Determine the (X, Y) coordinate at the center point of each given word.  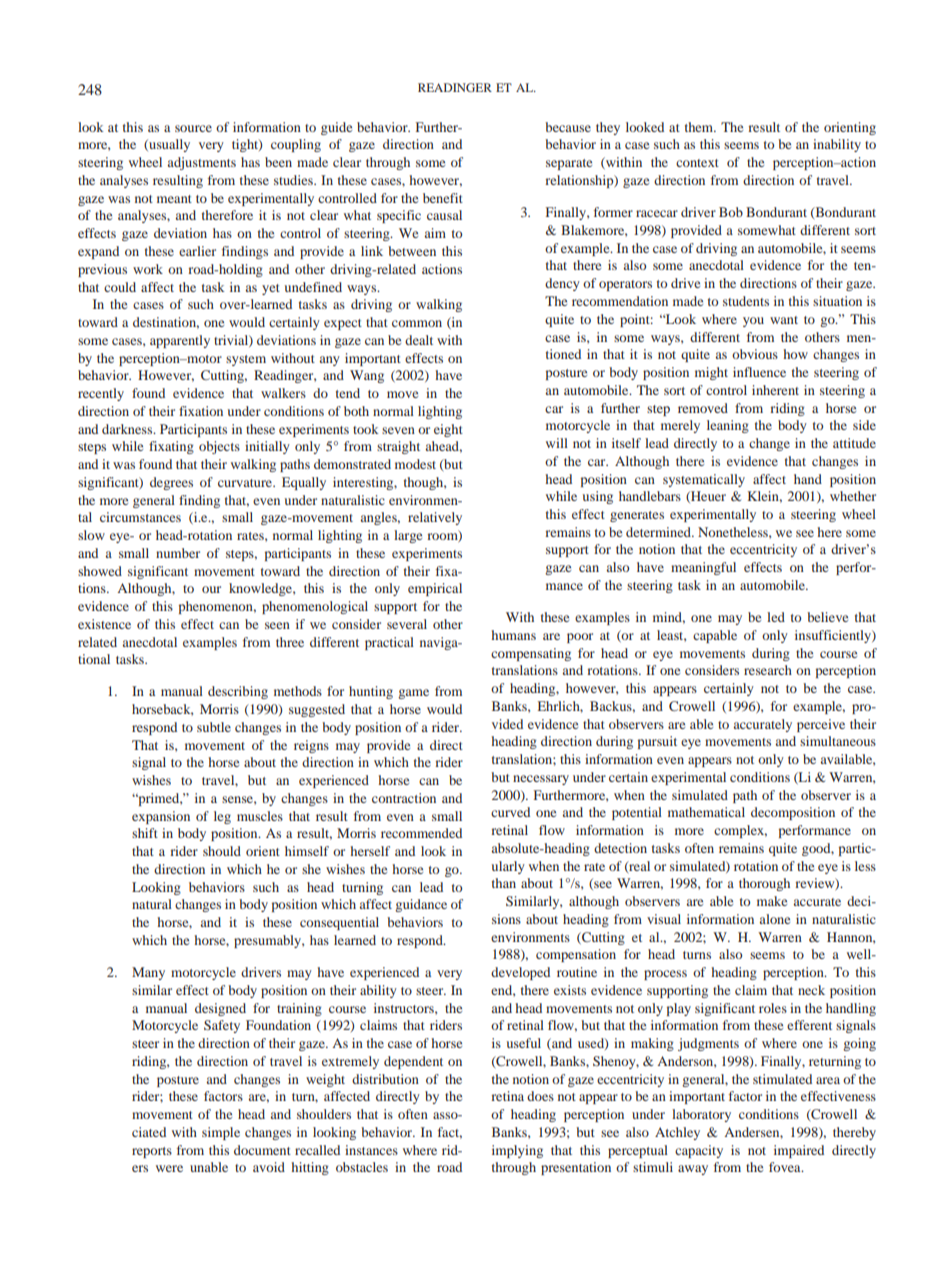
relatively (435, 518)
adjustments (202, 163)
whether (853, 496)
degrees (171, 483)
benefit (443, 198)
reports (152, 1152)
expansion (161, 817)
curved (510, 812)
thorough (764, 884)
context (697, 163)
